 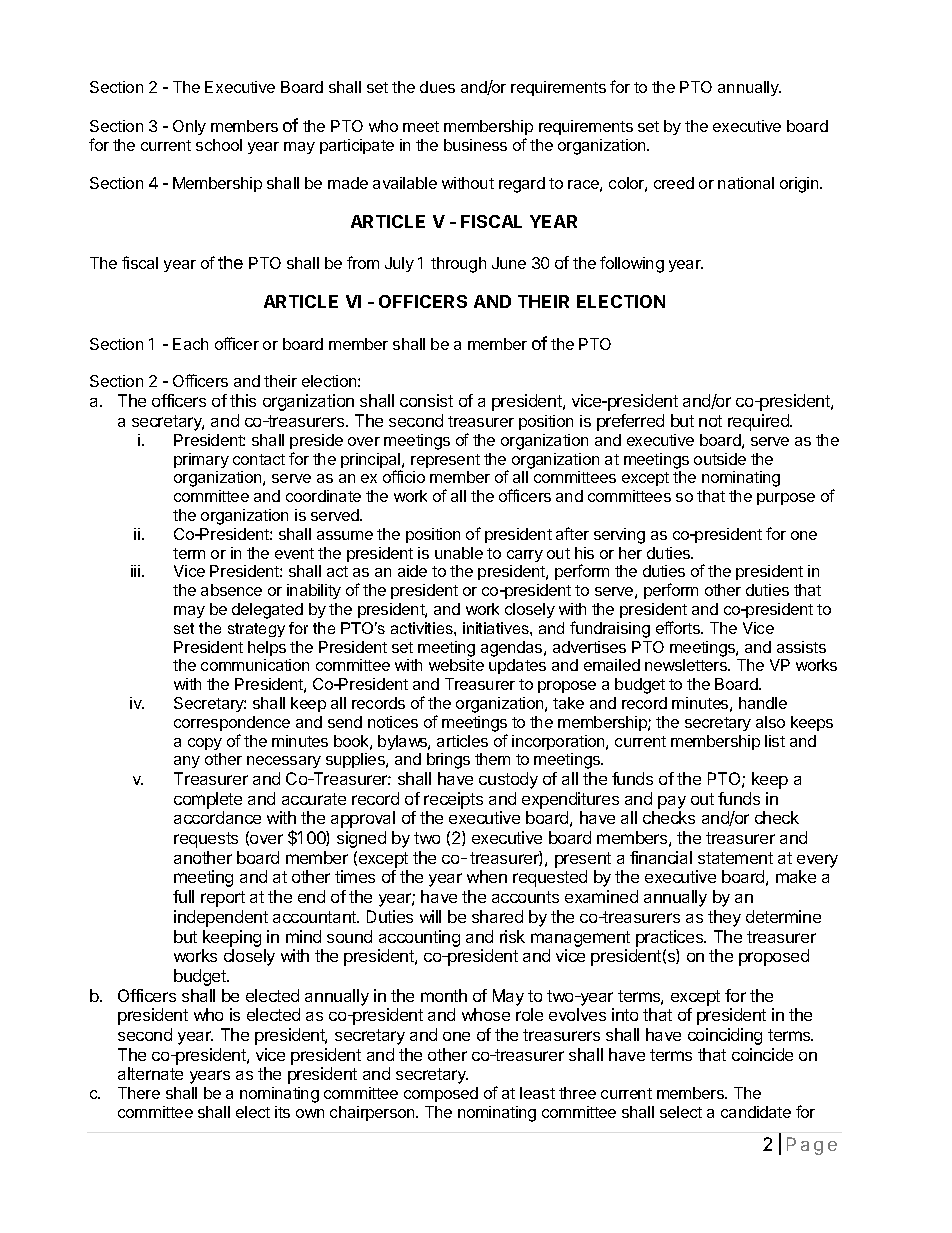 What do you see at coordinates (150, 1073) in the screenshot?
I see `alternate` at bounding box center [150, 1073].
